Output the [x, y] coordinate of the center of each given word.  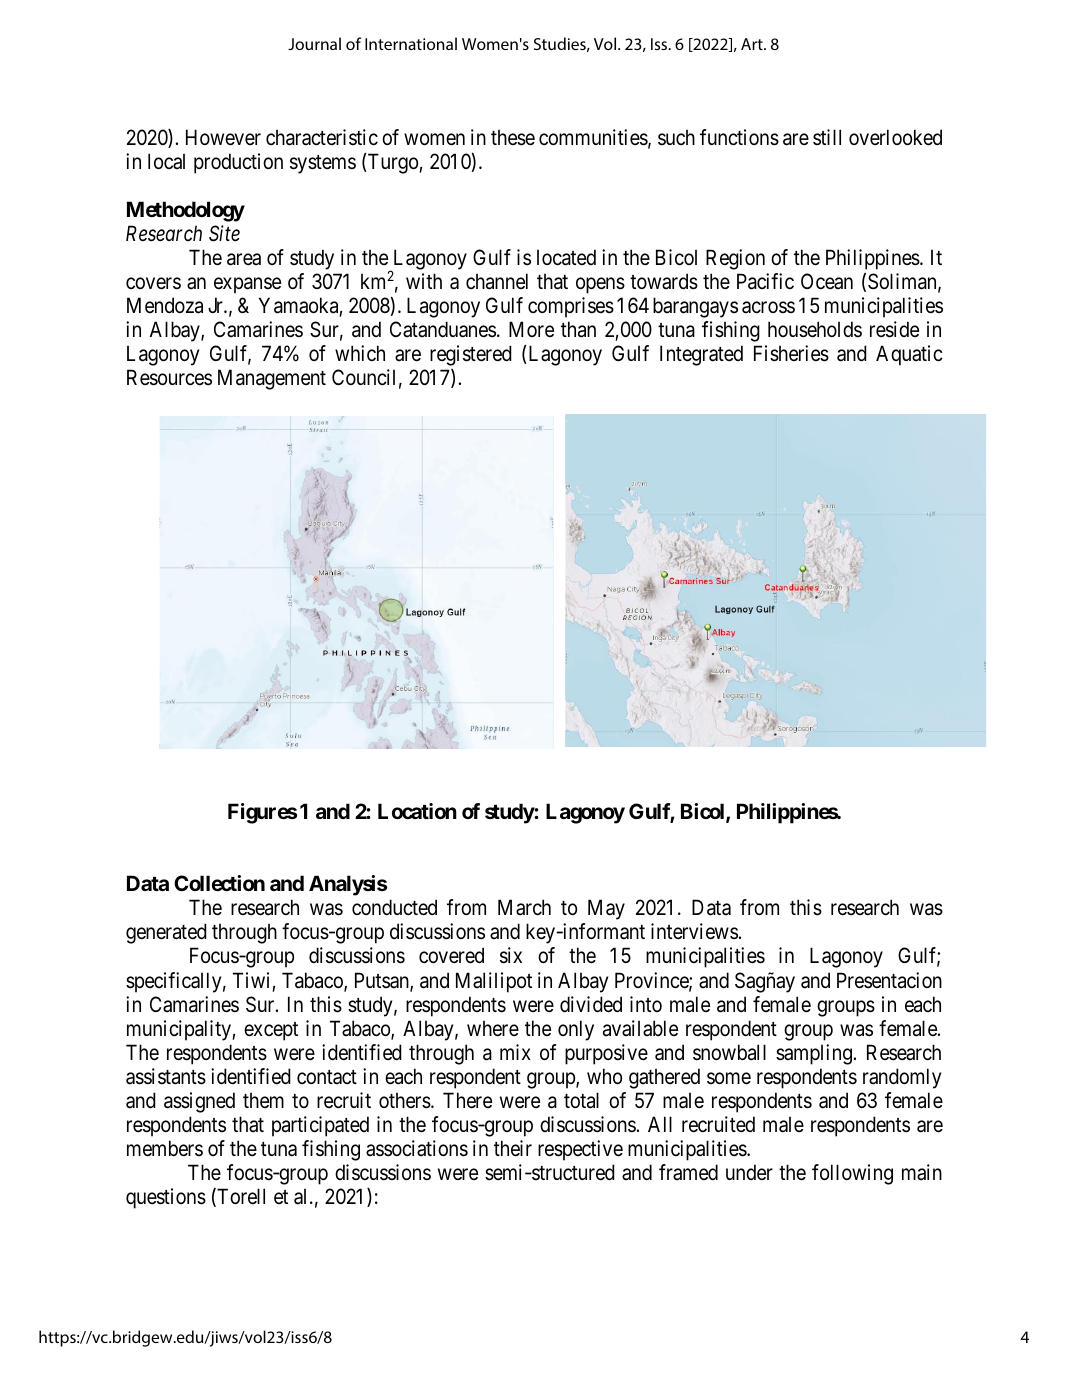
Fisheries [791, 353]
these [513, 137]
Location [417, 811]
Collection [219, 883]
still [827, 137]
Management [272, 380]
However [223, 137]
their [513, 1148]
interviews [694, 931]
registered [471, 355]
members [165, 1148]
